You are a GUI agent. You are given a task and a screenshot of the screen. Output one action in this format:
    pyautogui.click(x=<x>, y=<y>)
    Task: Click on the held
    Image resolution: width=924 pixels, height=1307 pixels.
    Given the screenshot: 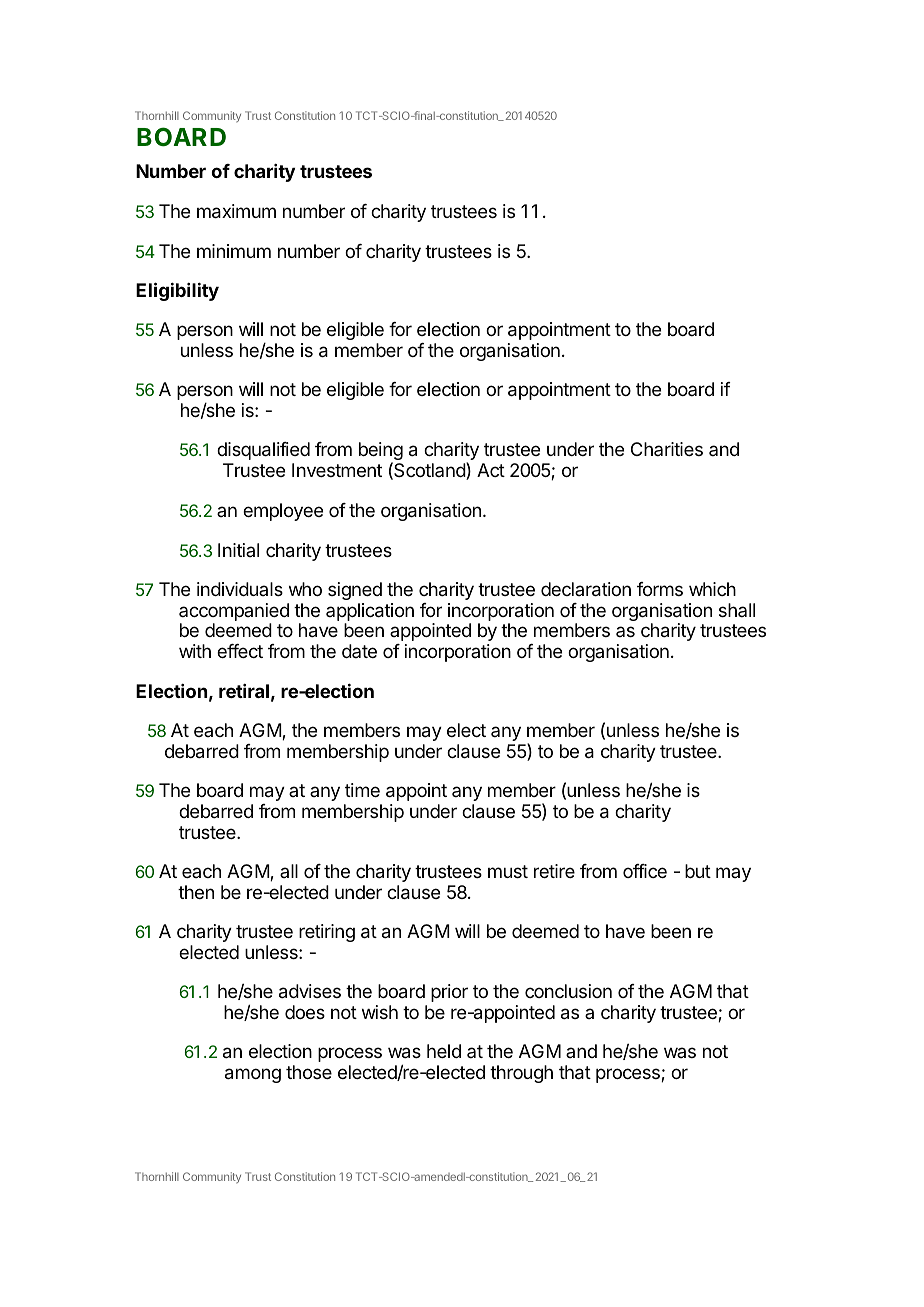 What is the action you would take?
    pyautogui.click(x=444, y=1051)
